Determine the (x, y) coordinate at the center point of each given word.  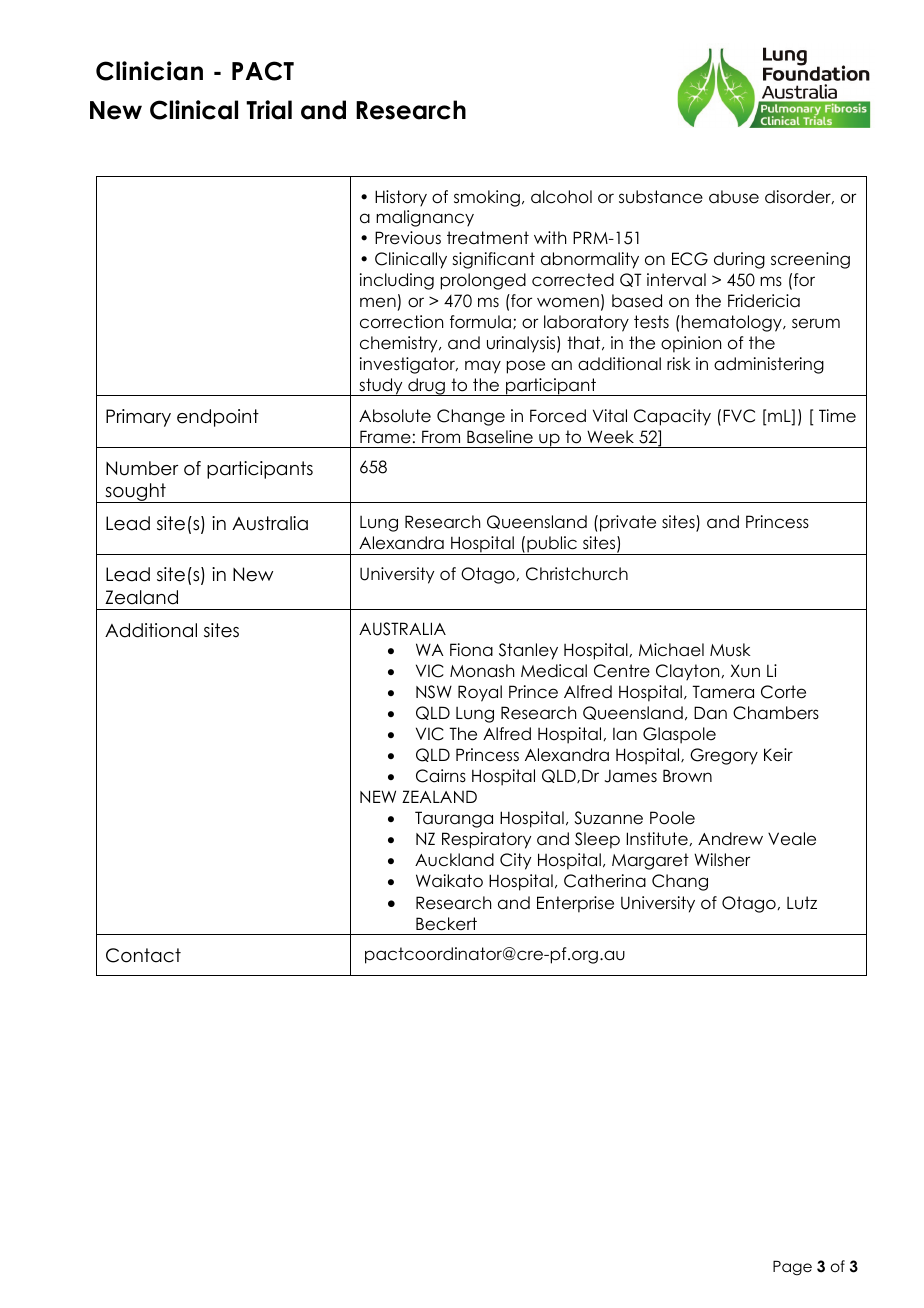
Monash (482, 671)
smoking (487, 198)
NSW (434, 692)
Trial (269, 110)
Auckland (454, 860)
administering (769, 365)
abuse (734, 197)
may (483, 367)
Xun (745, 671)
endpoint (218, 418)
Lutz (802, 903)
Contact (143, 955)
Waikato (449, 881)
